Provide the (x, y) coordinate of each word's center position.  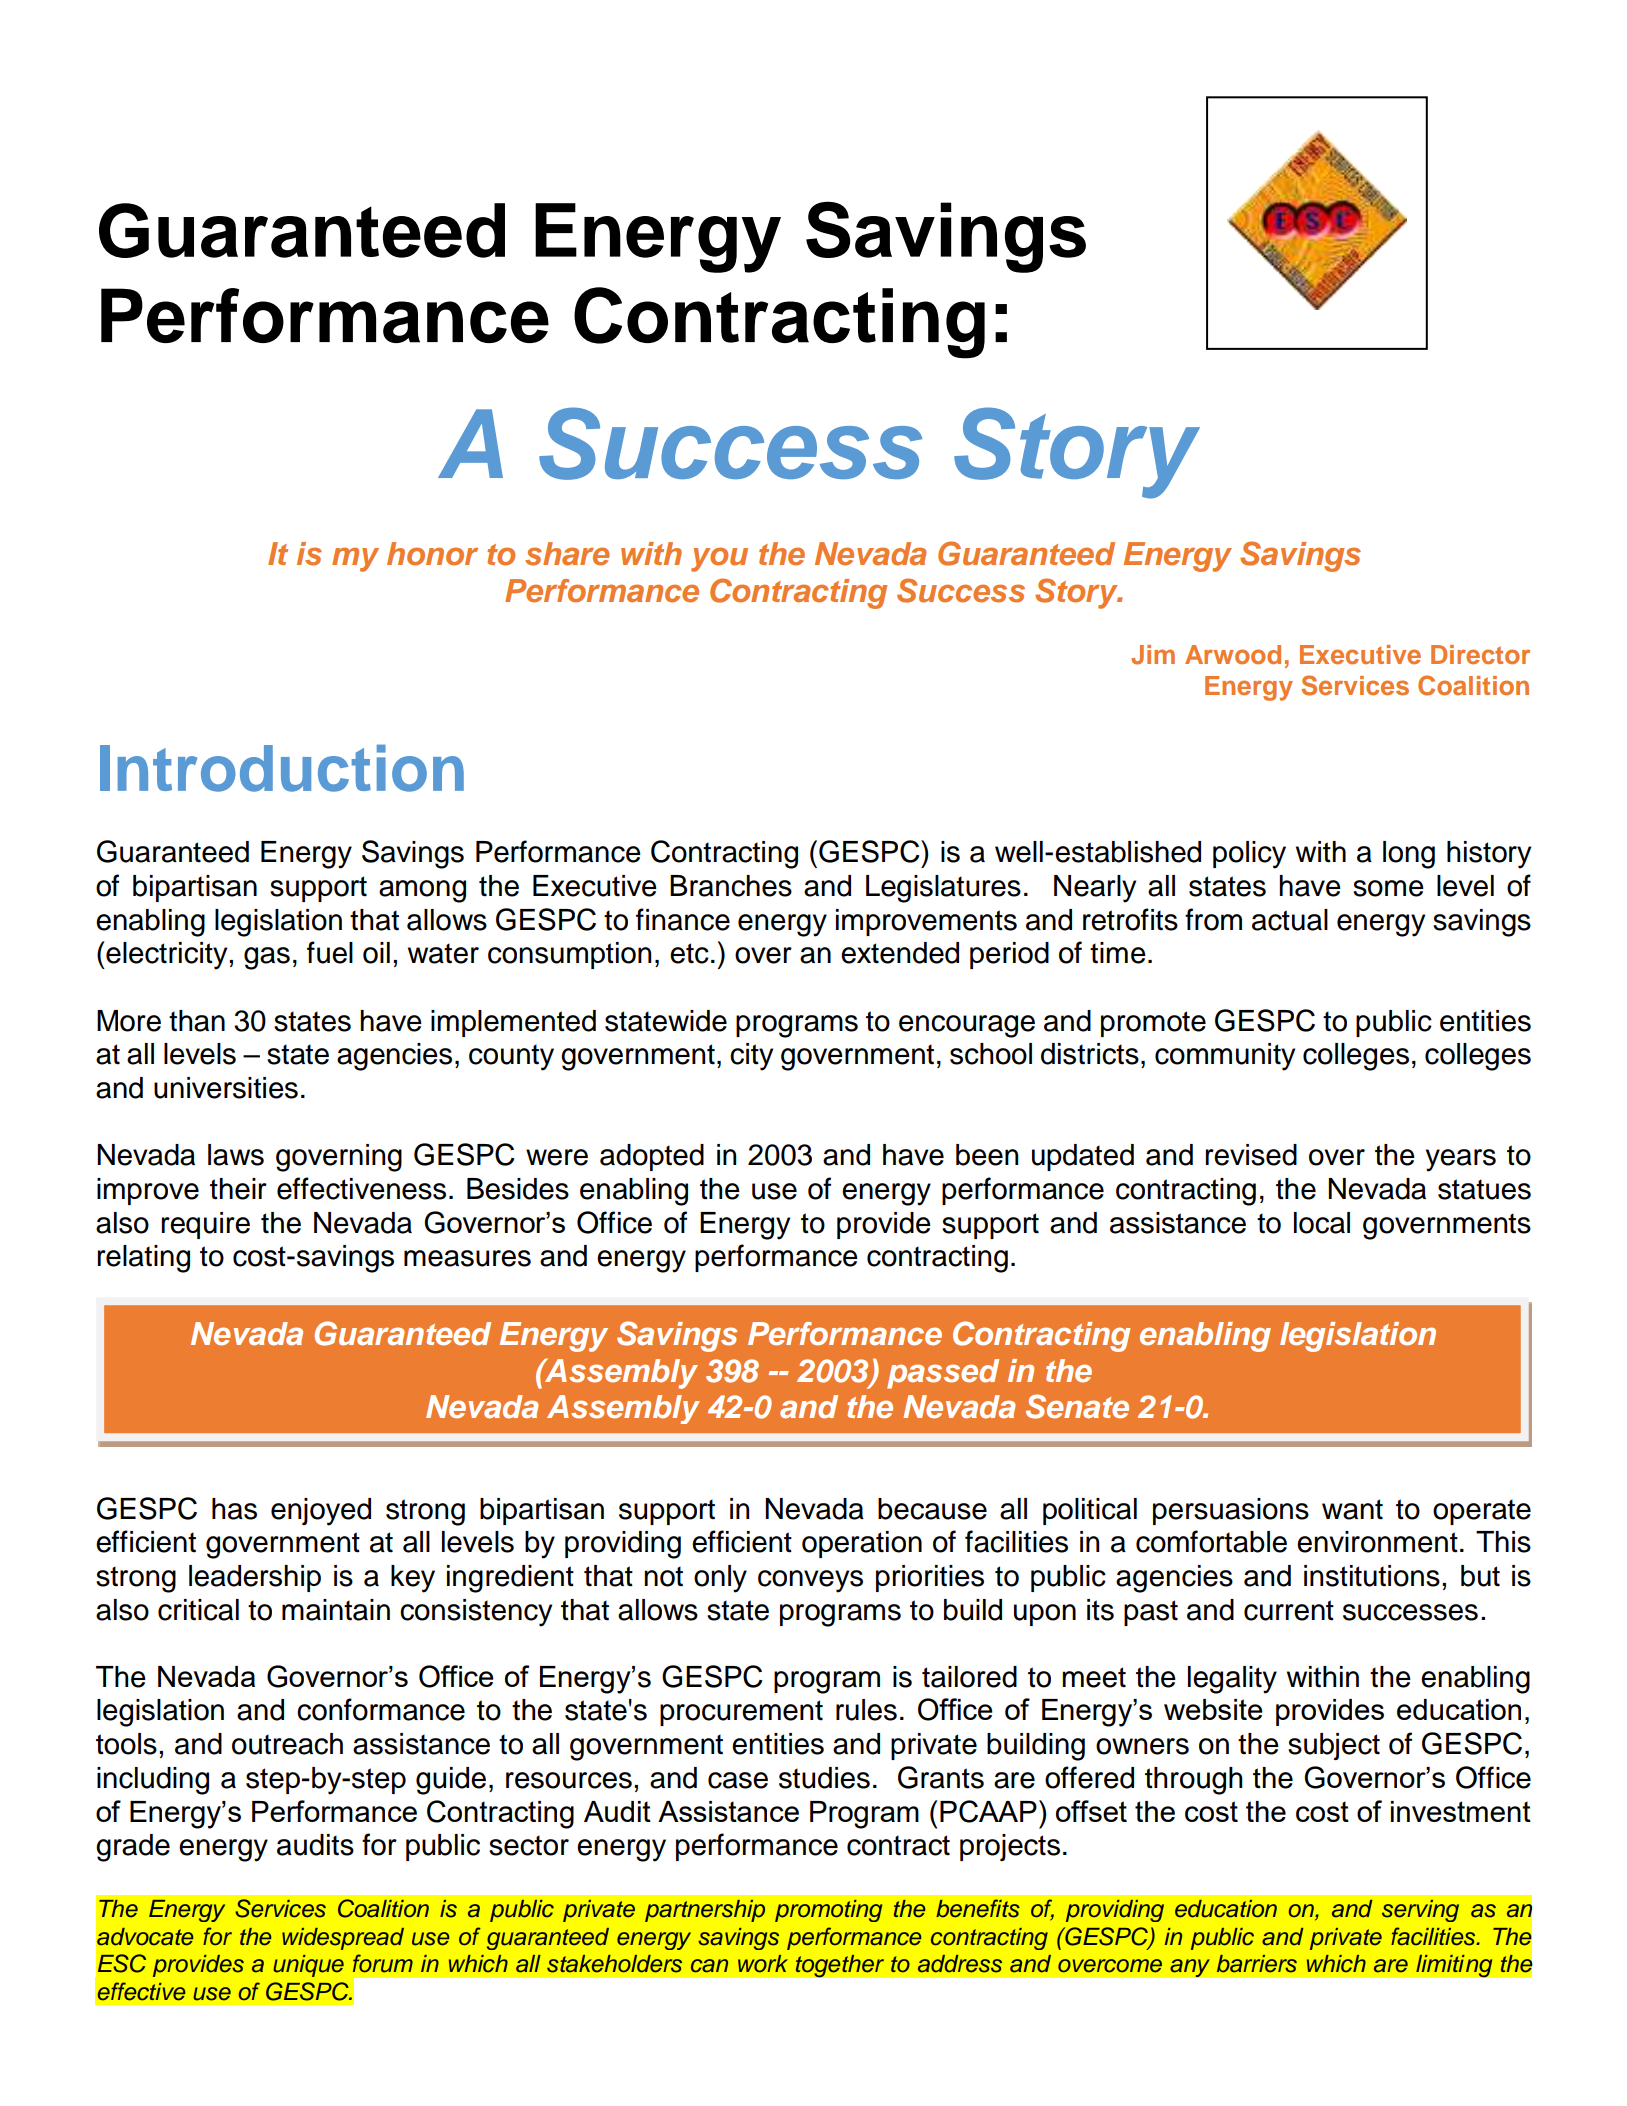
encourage (967, 1026)
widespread (343, 1939)
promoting (828, 1911)
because (932, 1509)
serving (1420, 1911)
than (197, 1021)
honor (432, 554)
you (719, 559)
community (1225, 1057)
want (1352, 1509)
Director (1480, 654)
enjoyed (321, 1512)
